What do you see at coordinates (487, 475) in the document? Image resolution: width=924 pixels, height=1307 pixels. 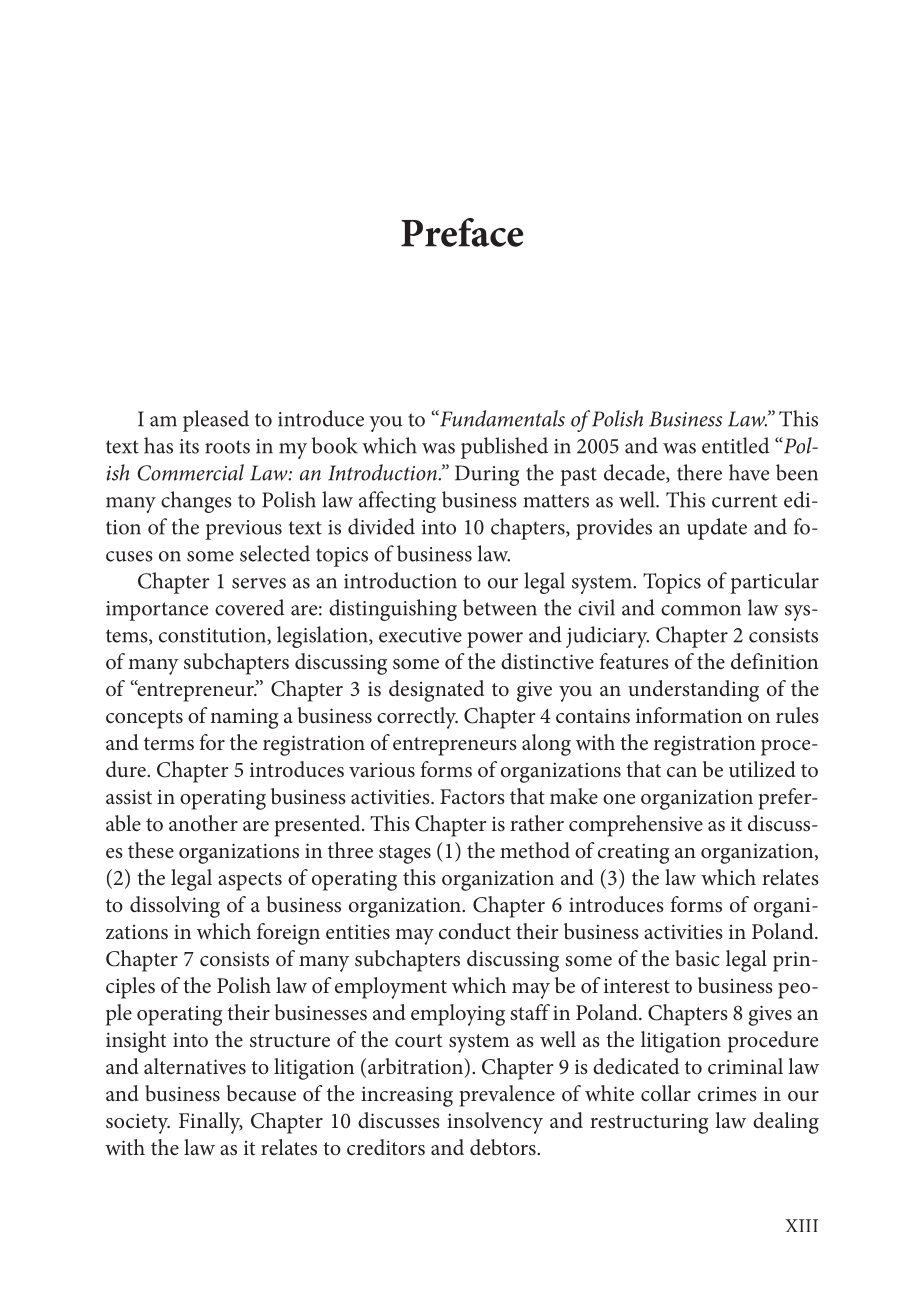 I see `During` at bounding box center [487, 475].
